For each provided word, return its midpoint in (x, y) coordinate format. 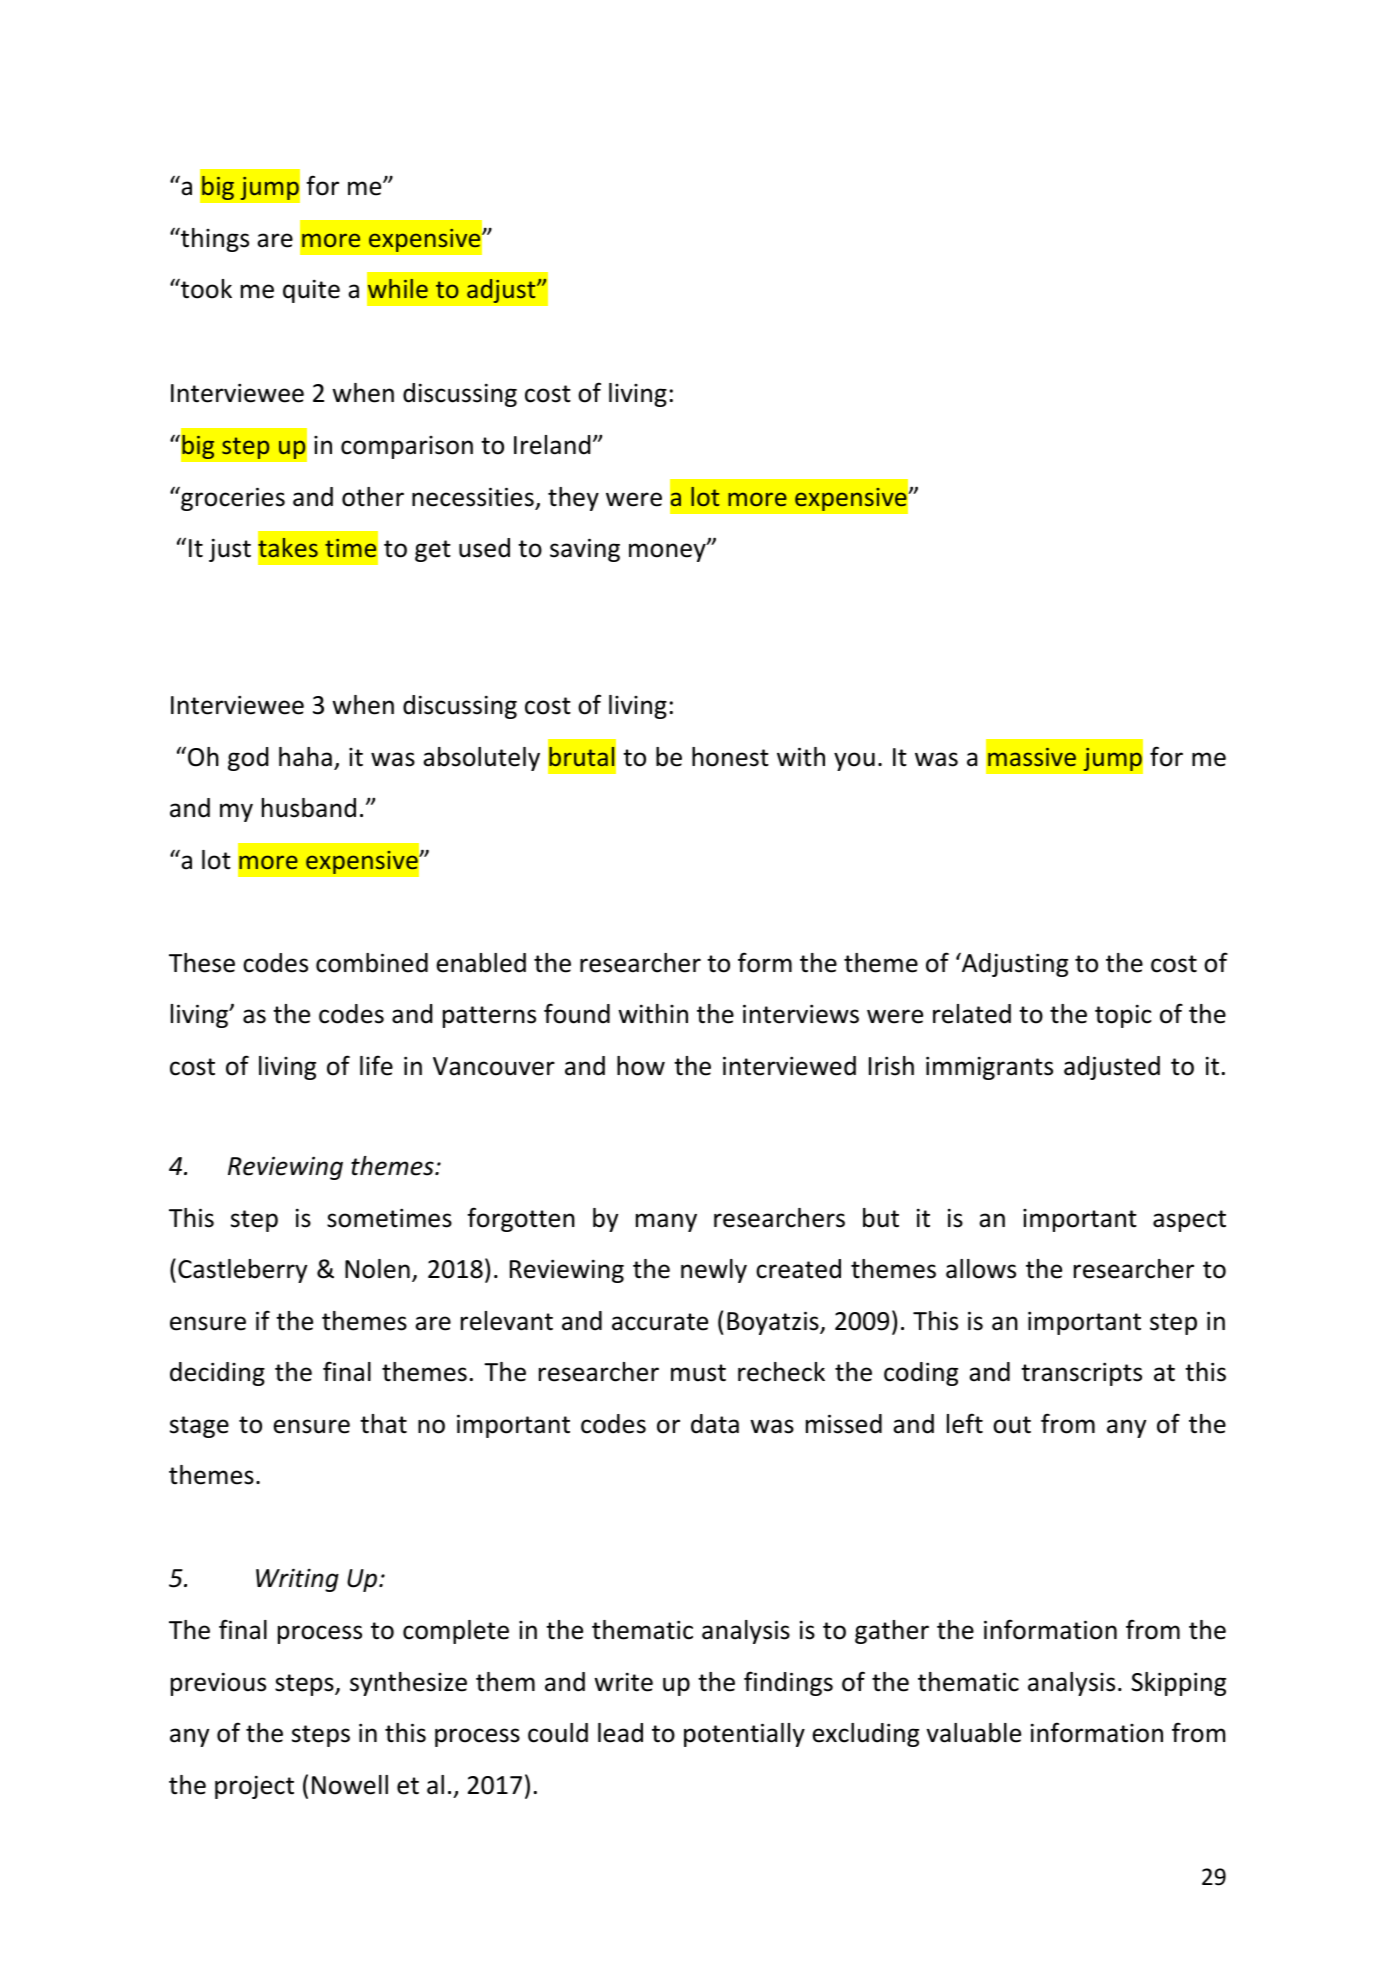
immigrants (989, 1068)
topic (1123, 1016)
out (1012, 1425)
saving (585, 550)
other (373, 497)
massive (1032, 757)
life (376, 1065)
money (668, 552)
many (666, 1222)
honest (730, 757)
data (715, 1424)
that (383, 1424)
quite (311, 291)
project (254, 1787)
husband (309, 808)
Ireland (552, 445)
